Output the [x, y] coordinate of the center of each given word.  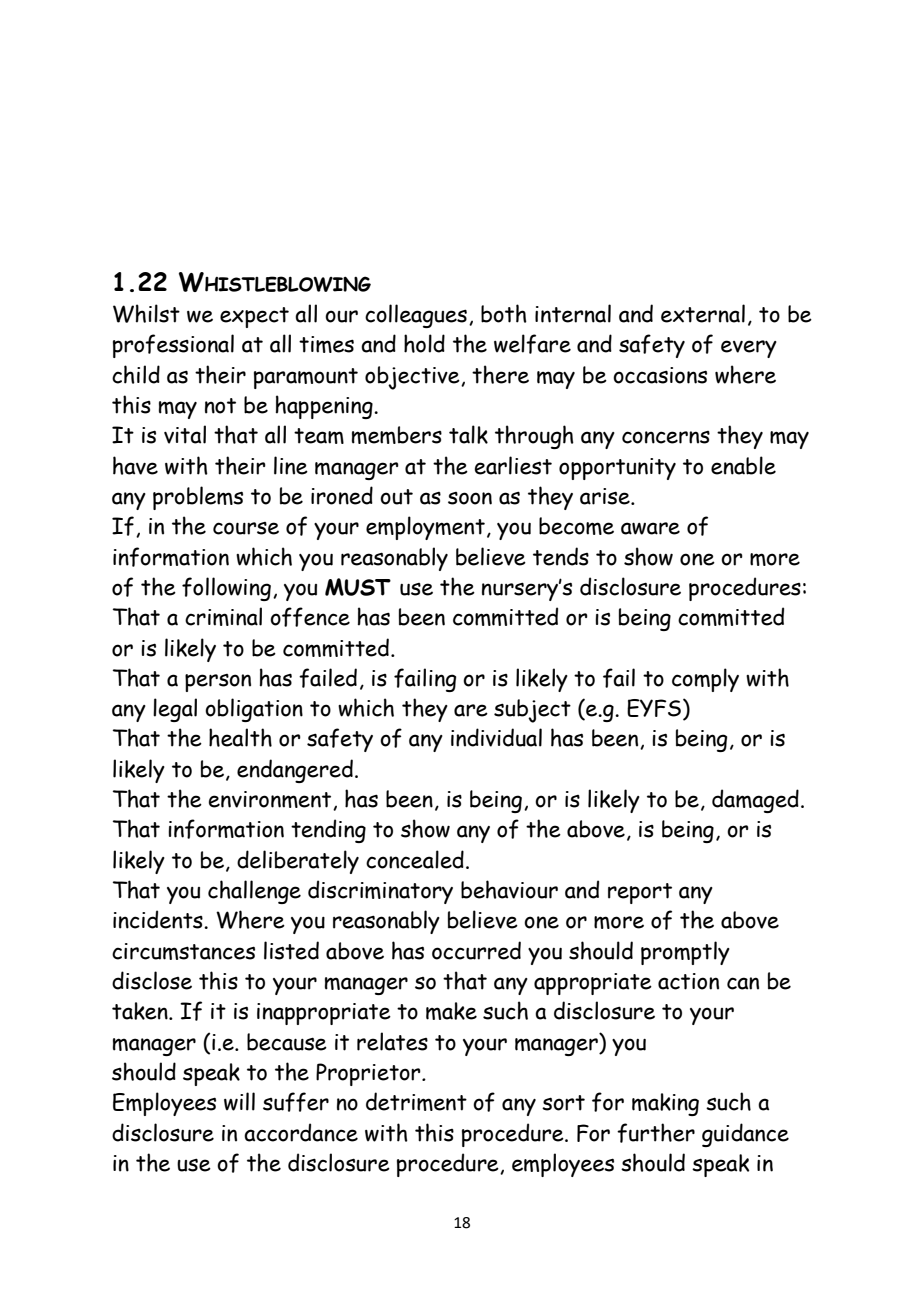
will [239, 1101]
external [703, 313]
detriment [416, 1101]
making [665, 1104]
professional [173, 346]
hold [424, 343]
